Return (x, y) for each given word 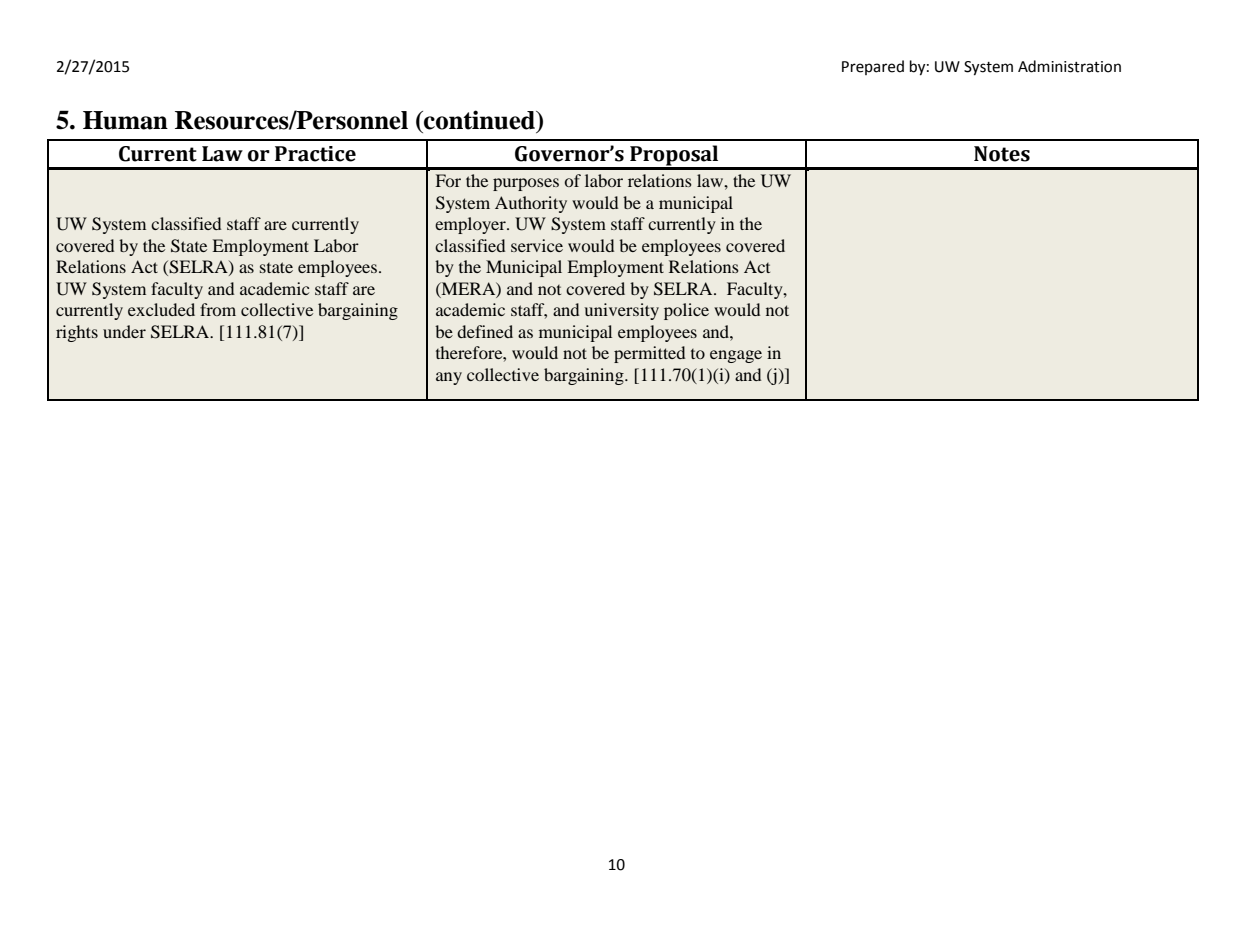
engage (736, 356)
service (537, 245)
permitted (649, 354)
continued (479, 120)
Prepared (873, 67)
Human (125, 120)
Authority (531, 204)
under (124, 331)
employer (471, 225)
